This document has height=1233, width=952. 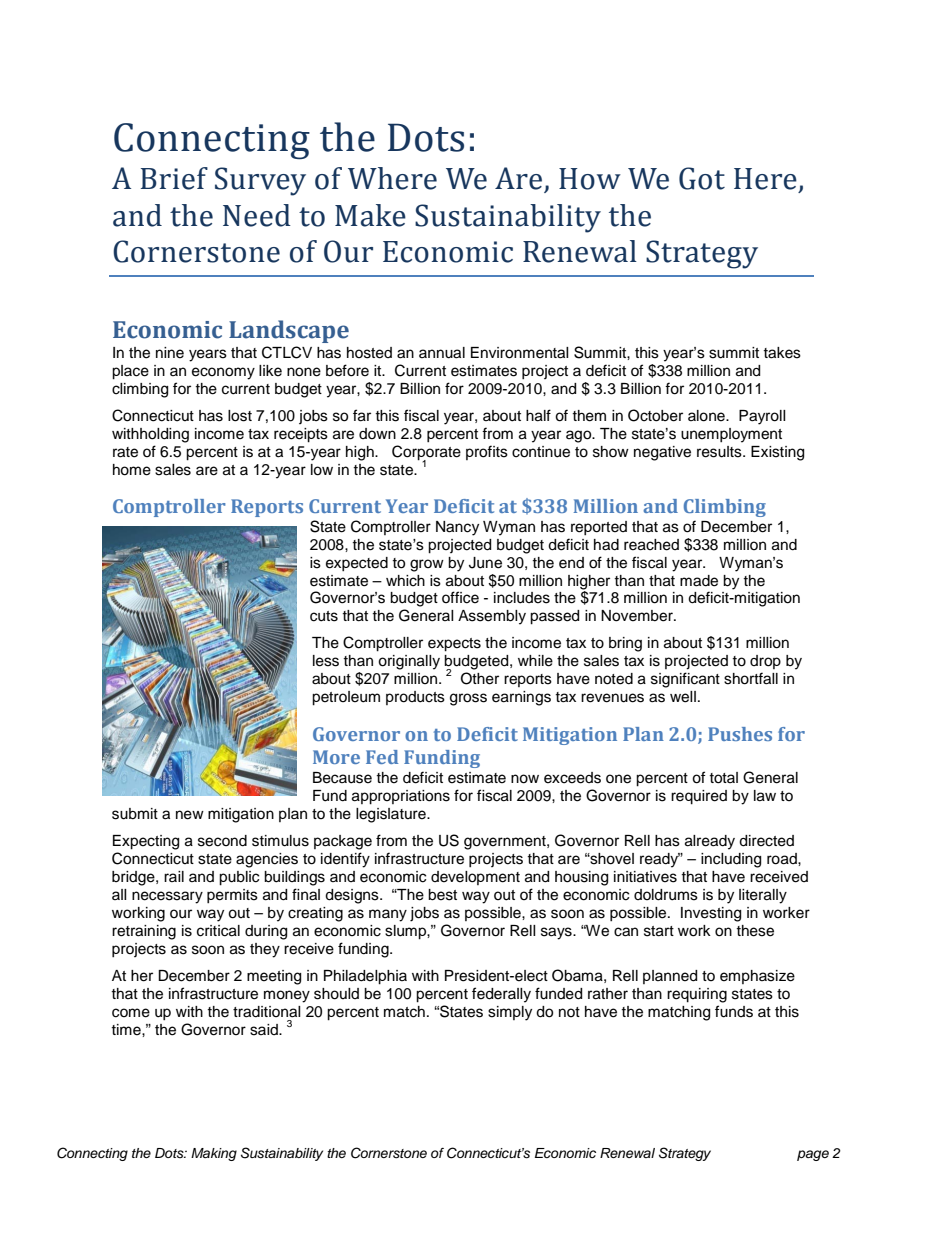 What do you see at coordinates (214, 1154) in the document?
I see `Making` at bounding box center [214, 1154].
